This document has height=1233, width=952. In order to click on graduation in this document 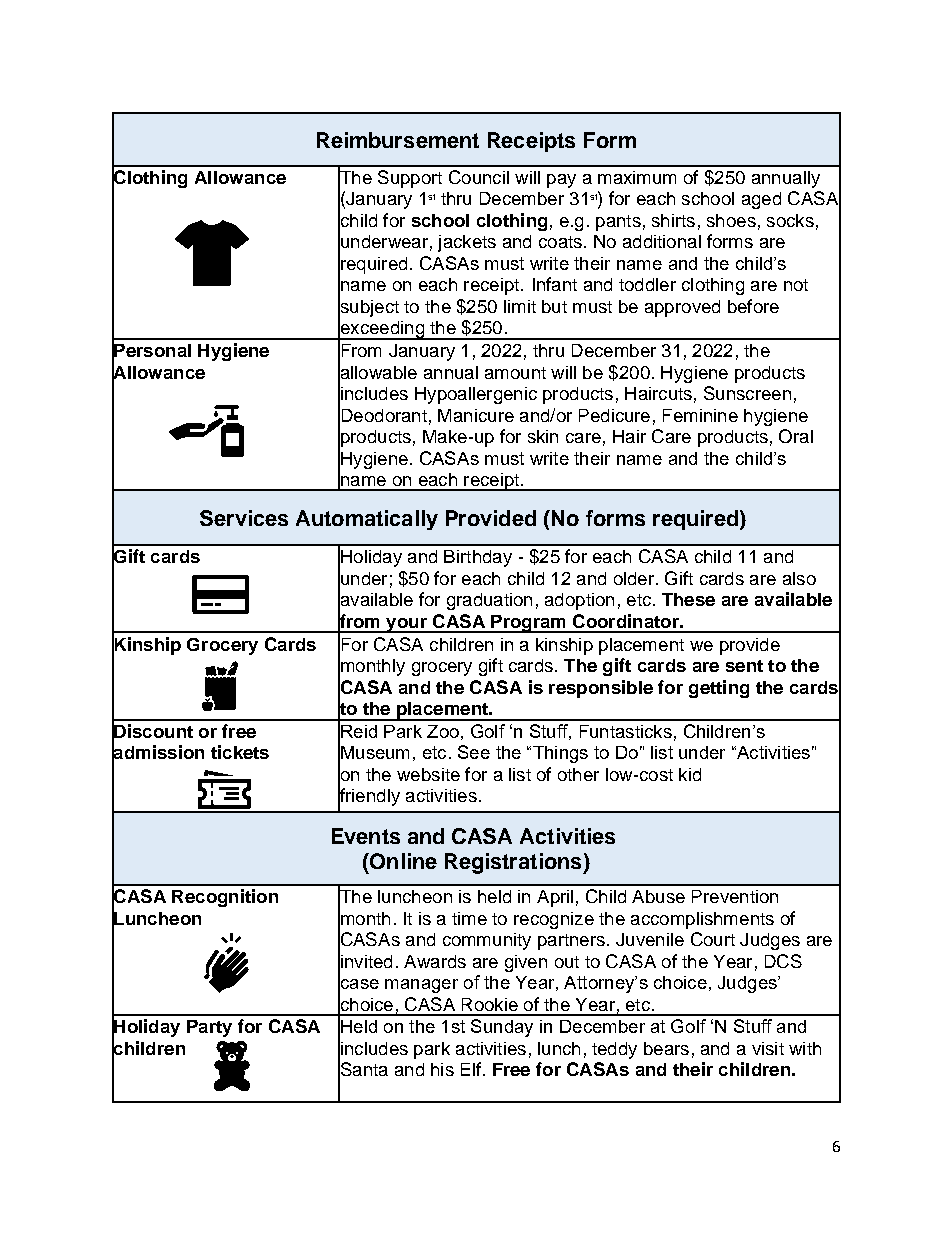, I will do `click(489, 601)`.
